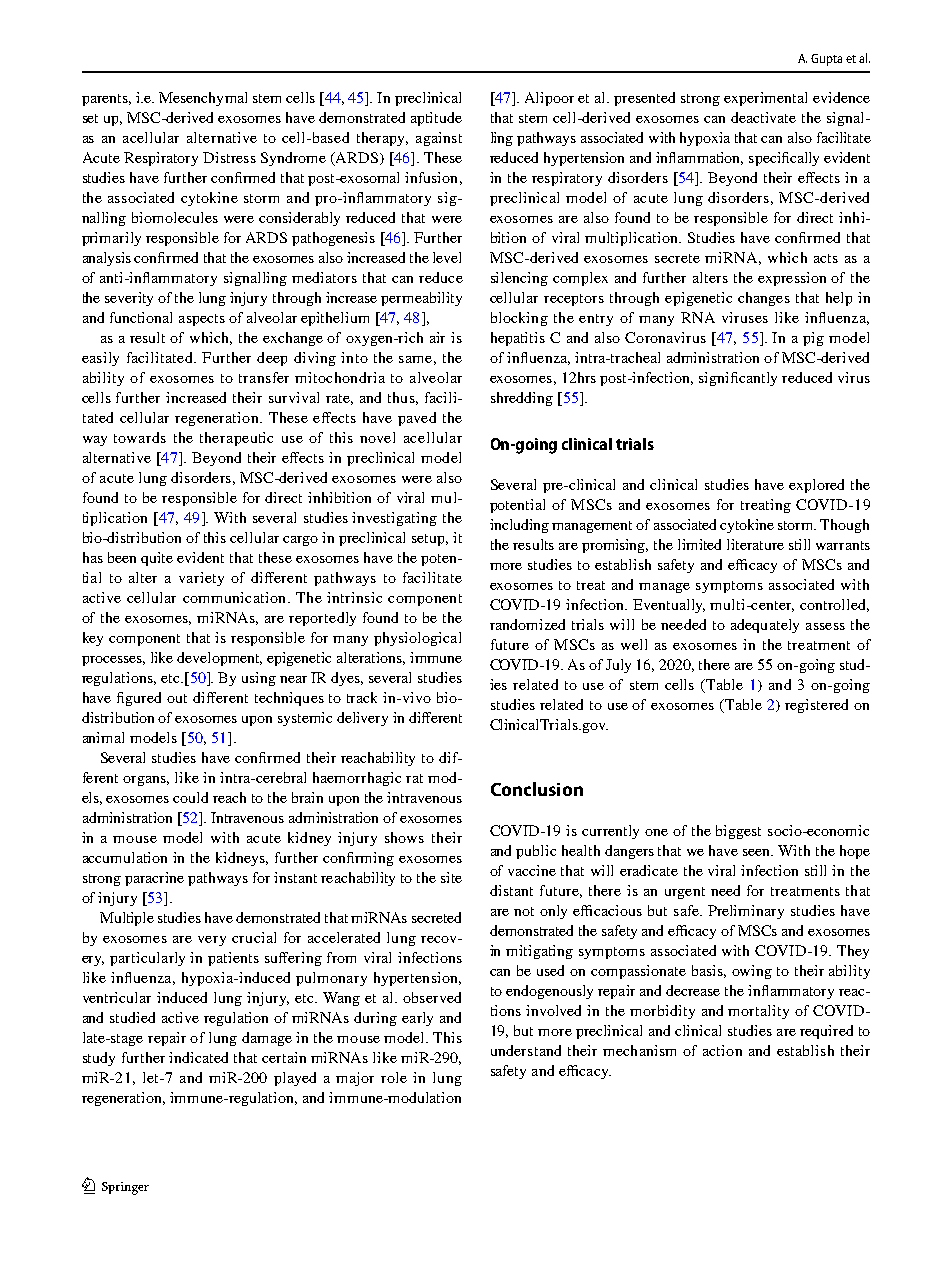  Describe the element at coordinates (203, 99) in the document. I see `Mesenchymal` at that location.
